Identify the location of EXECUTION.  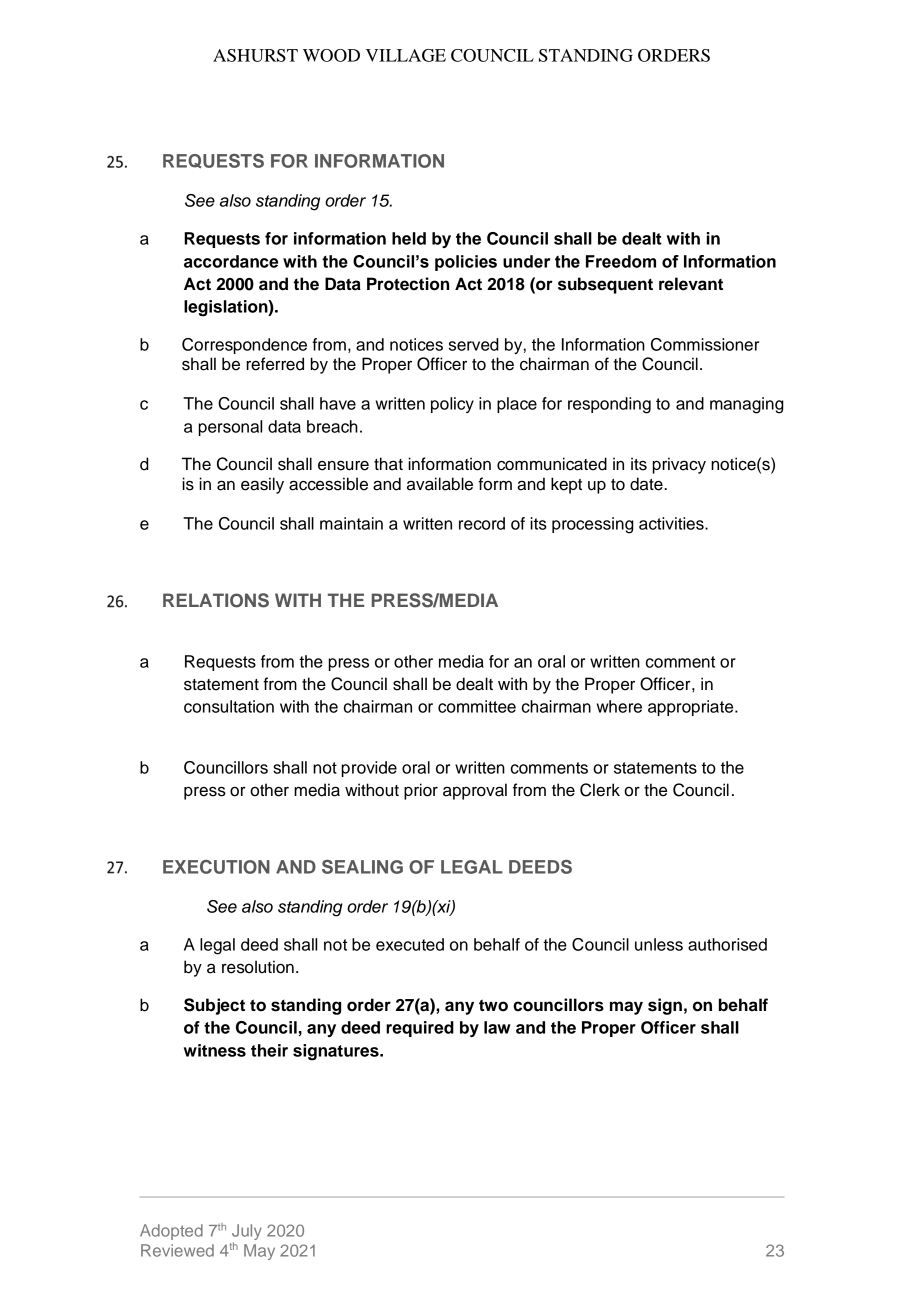
(216, 867).
